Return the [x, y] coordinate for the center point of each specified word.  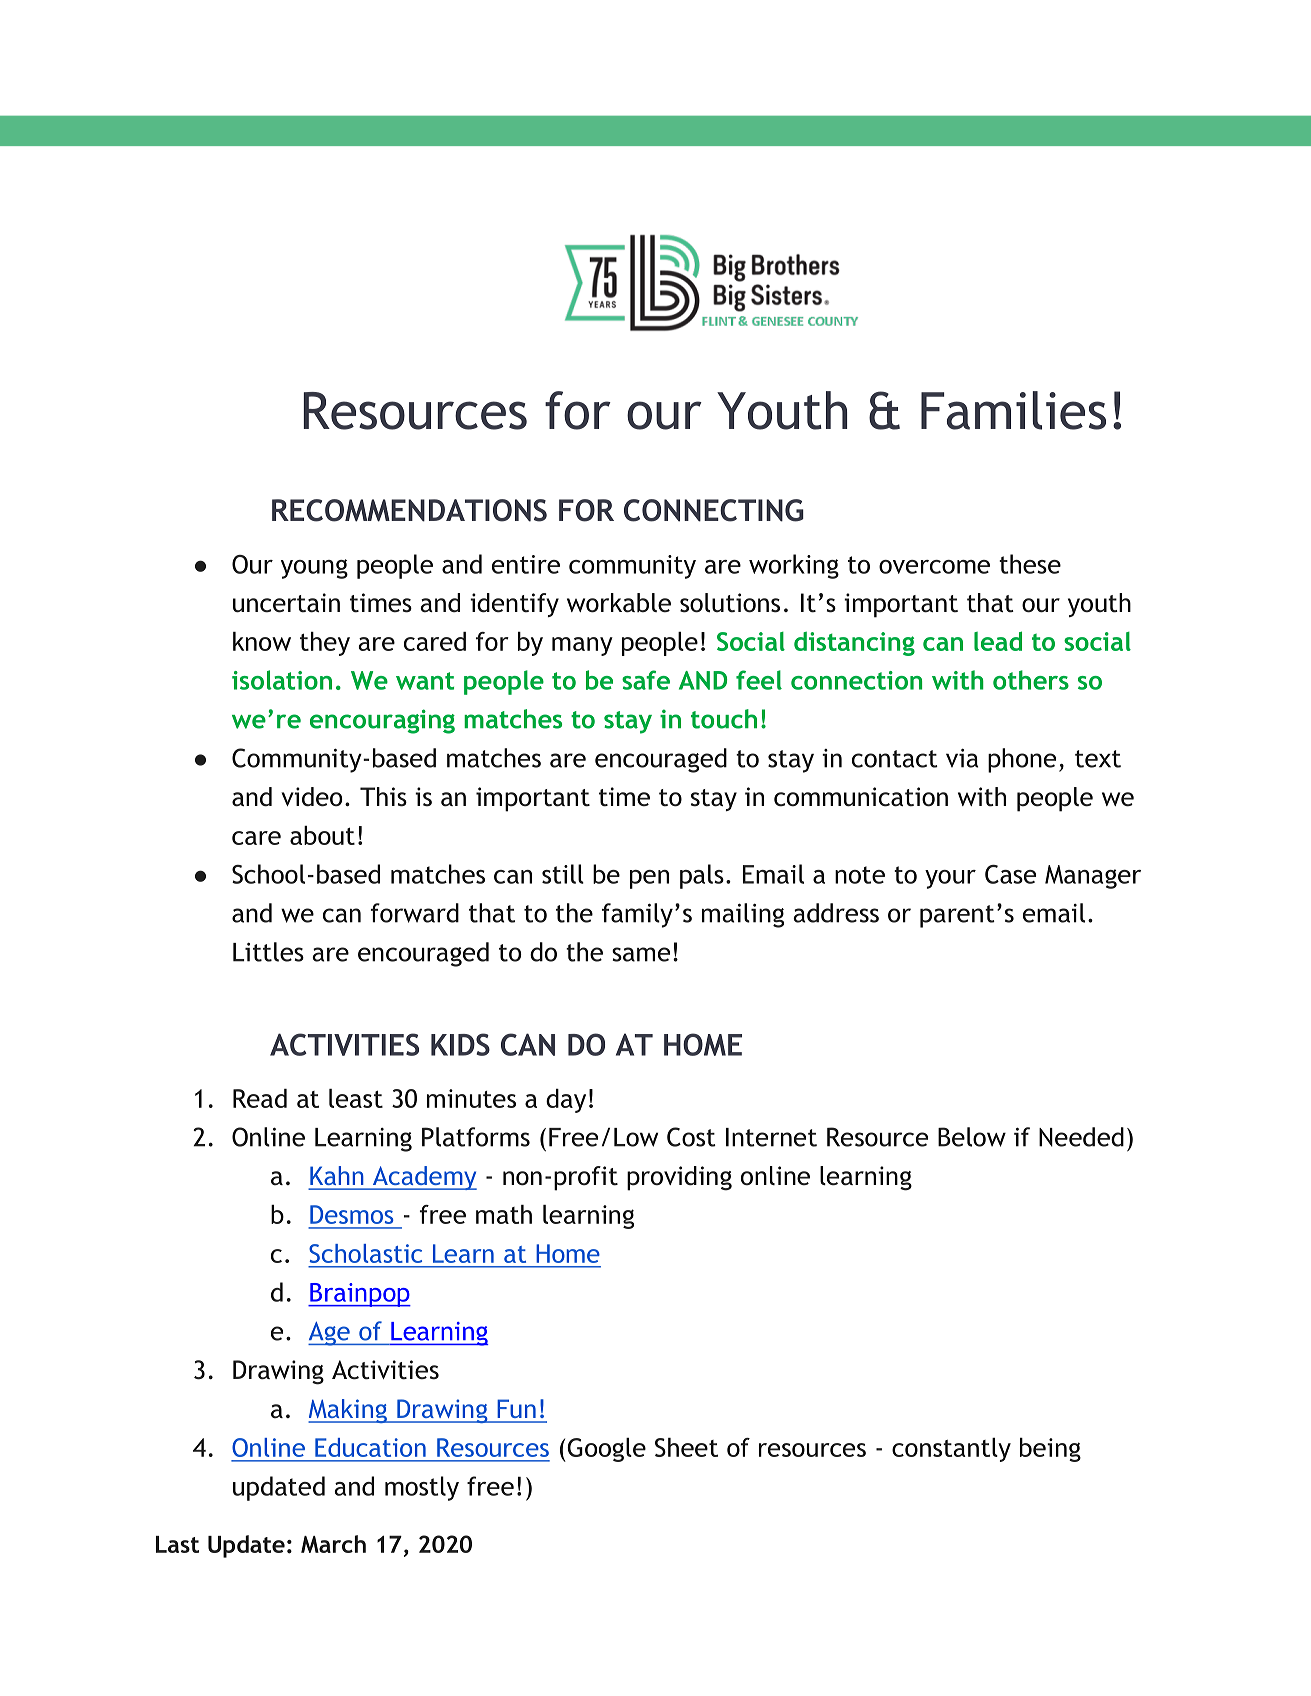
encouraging [382, 721]
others [1031, 680]
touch [724, 719]
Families [1013, 410]
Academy [423, 1178]
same [641, 954]
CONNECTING [714, 510]
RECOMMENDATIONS [409, 510]
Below [972, 1137]
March [333, 1544]
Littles [268, 952]
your [950, 879]
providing [679, 1178]
